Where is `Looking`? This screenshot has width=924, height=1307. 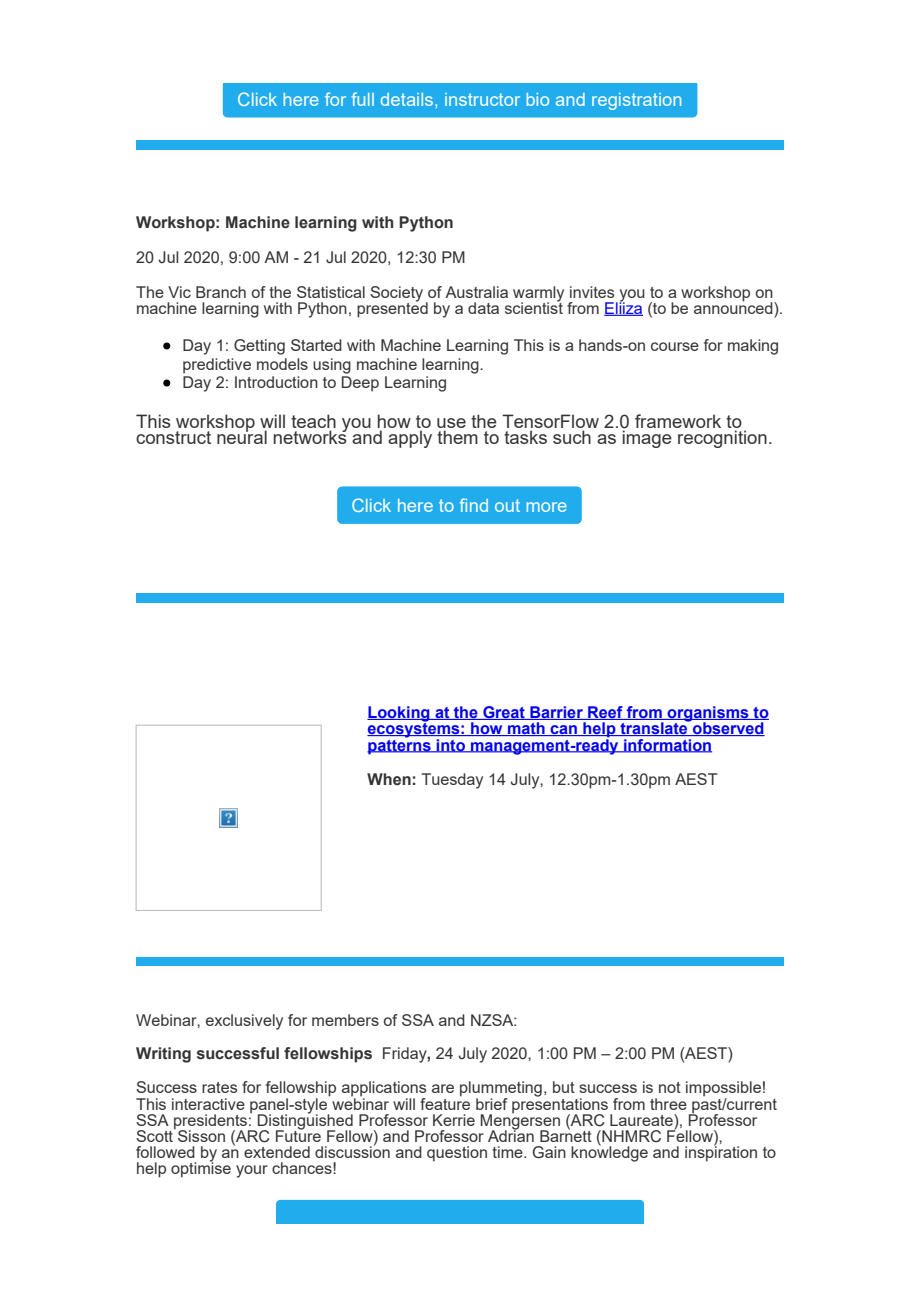
Looking is located at coordinates (399, 715).
